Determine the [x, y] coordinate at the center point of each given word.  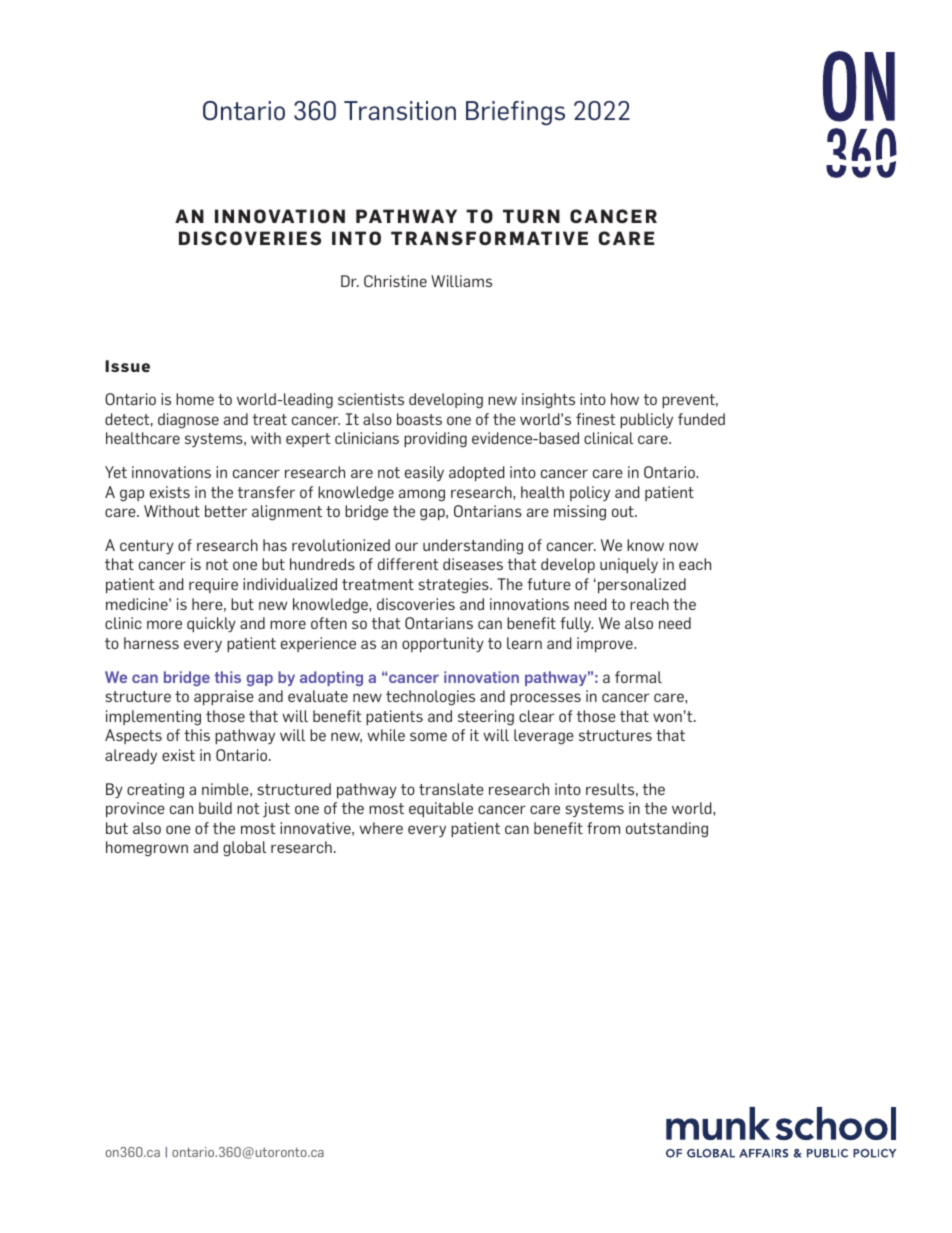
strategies [454, 586]
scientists [371, 399]
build [215, 808]
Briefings [515, 113]
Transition [400, 111]
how [625, 399]
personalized [642, 585]
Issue [127, 366]
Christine [395, 281]
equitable [441, 809]
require [213, 585]
